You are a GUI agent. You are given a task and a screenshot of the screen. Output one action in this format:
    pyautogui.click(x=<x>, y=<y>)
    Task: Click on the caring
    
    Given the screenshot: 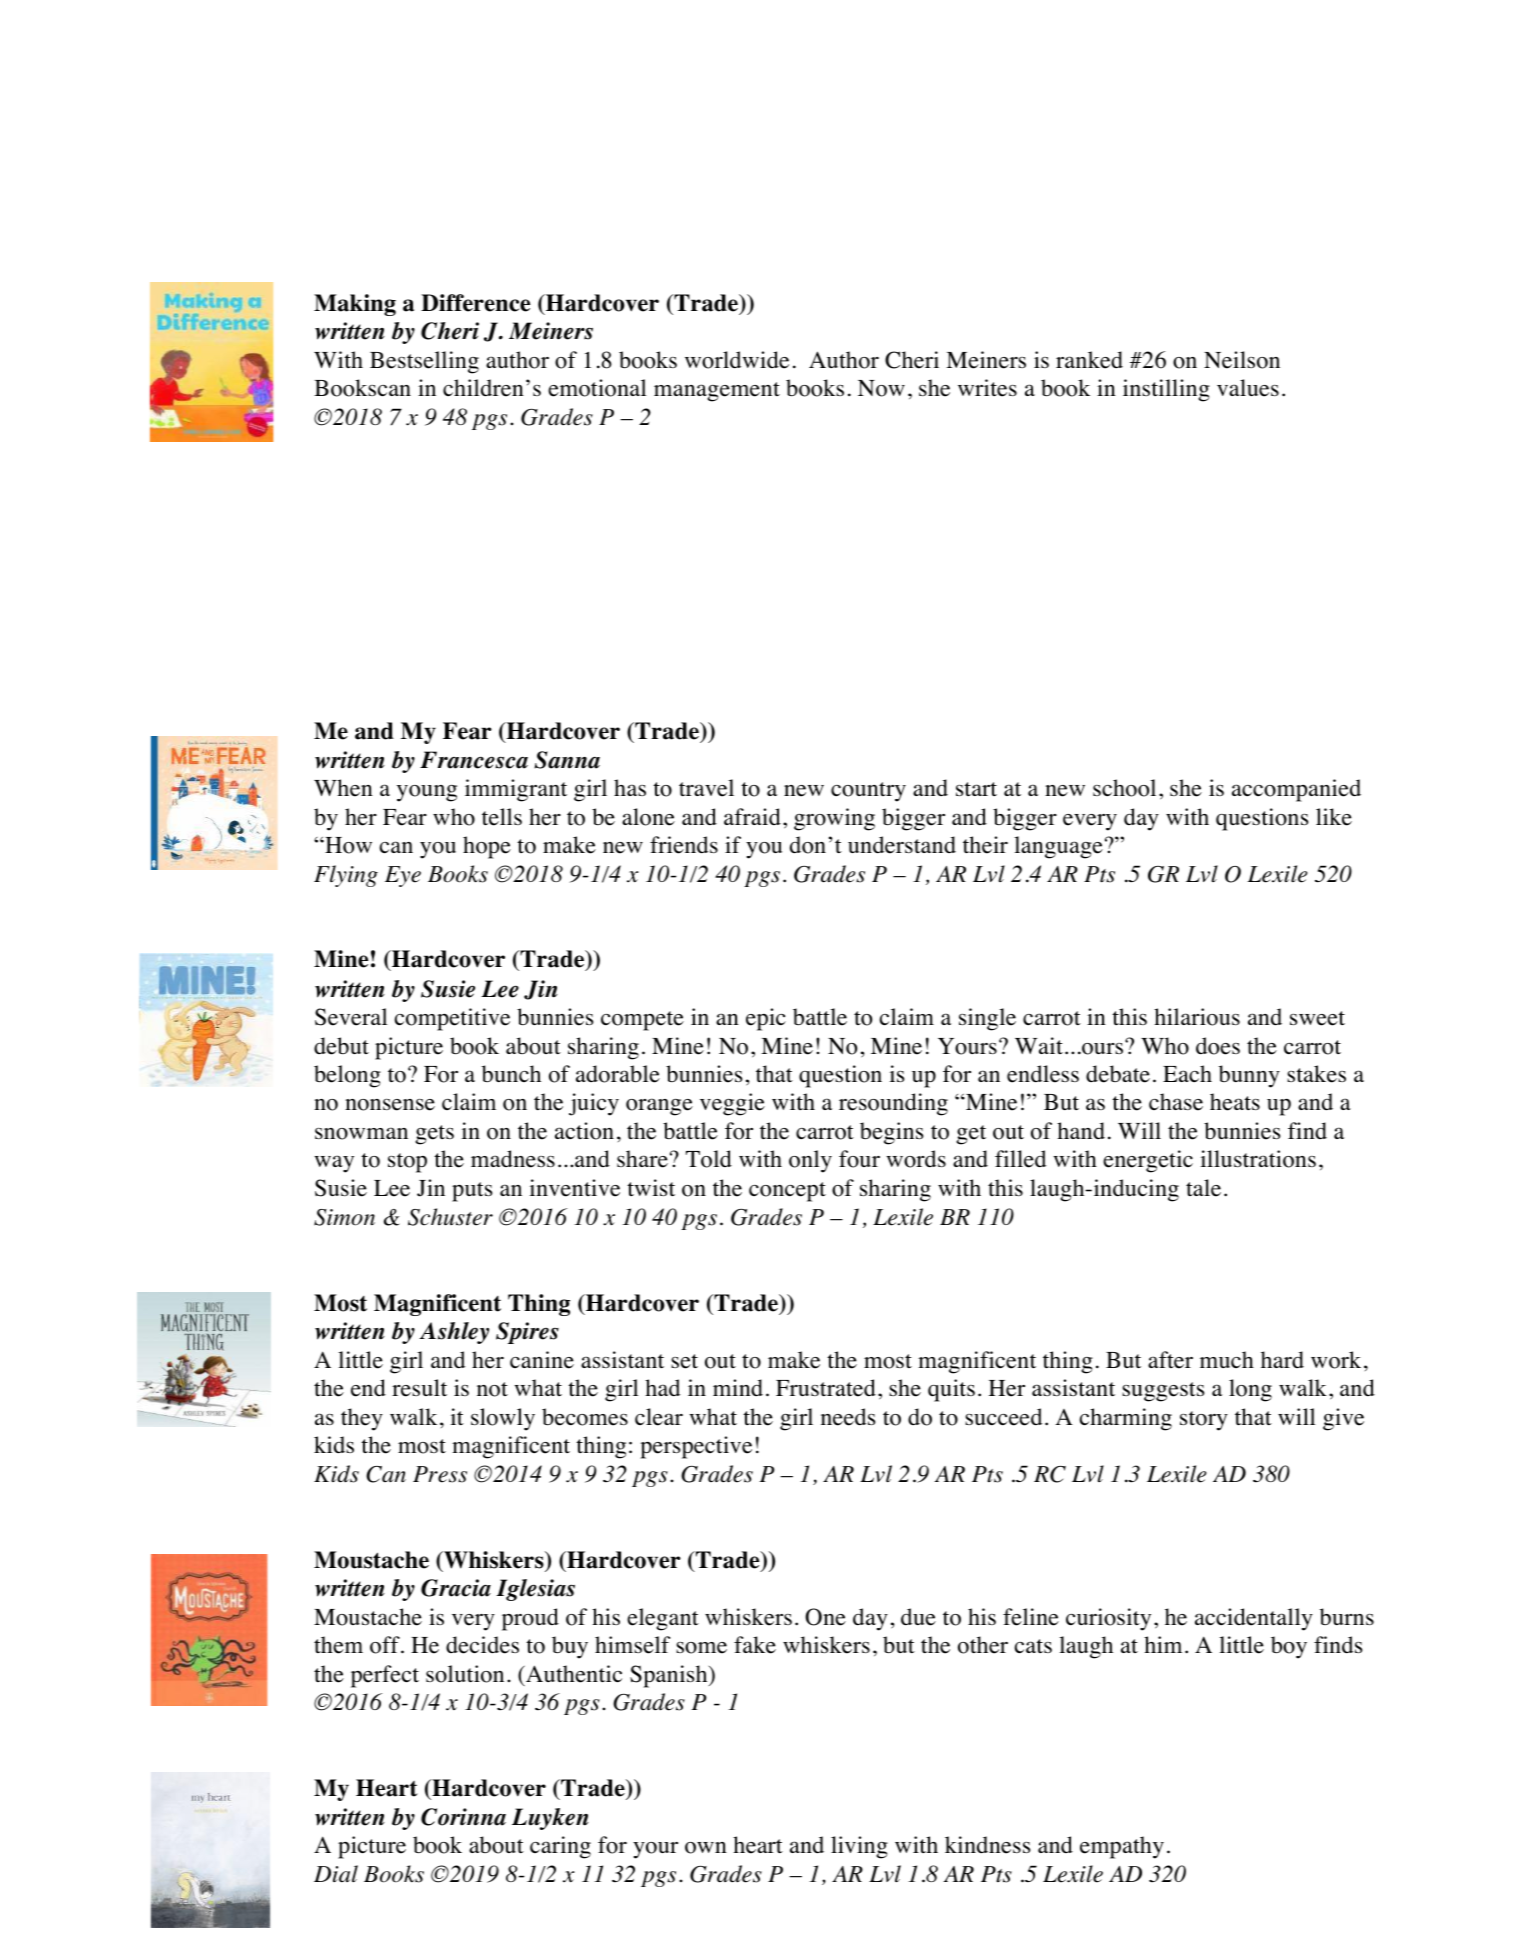 What is the action you would take?
    pyautogui.click(x=560, y=1847)
